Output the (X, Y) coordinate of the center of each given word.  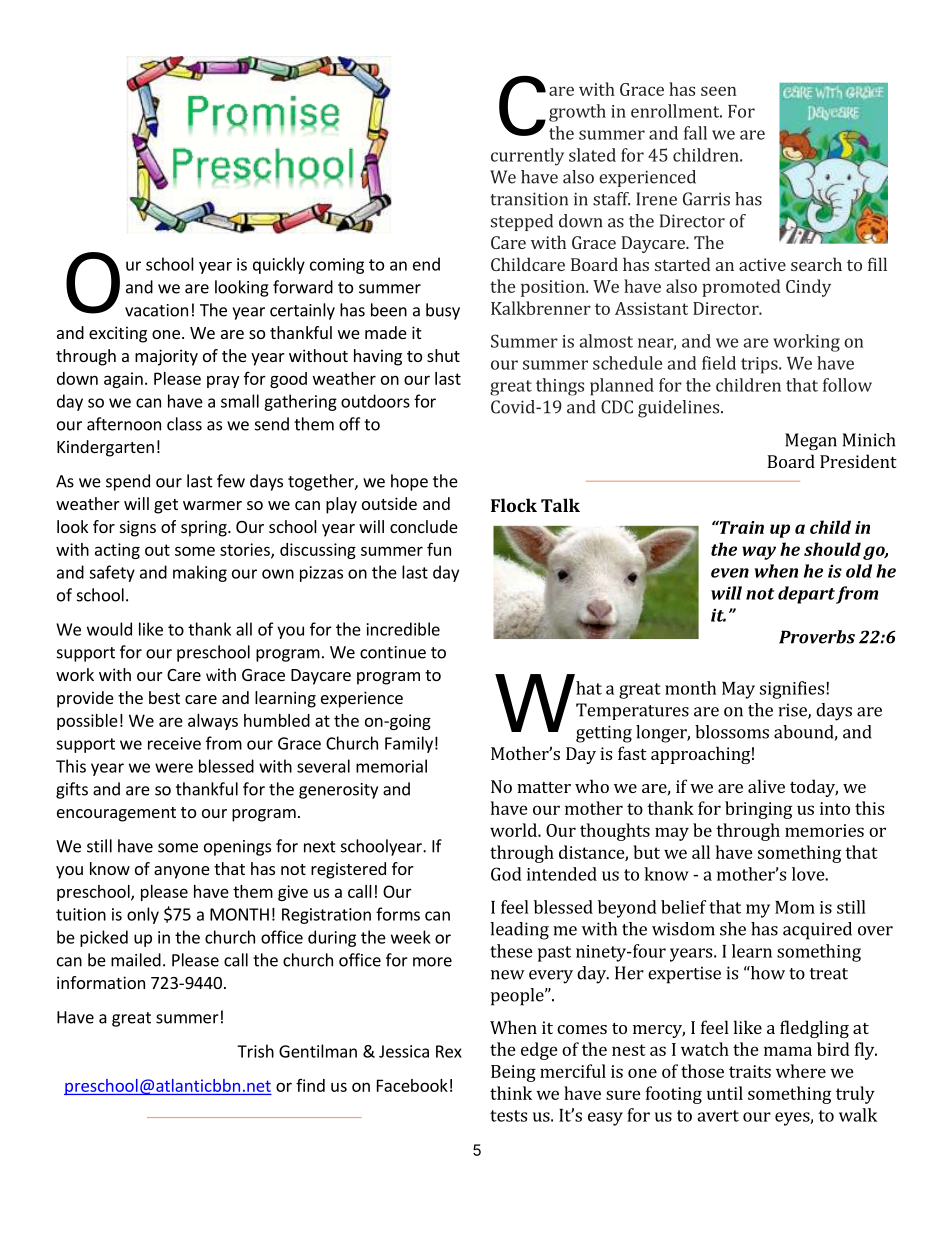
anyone (182, 872)
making (200, 573)
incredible (403, 629)
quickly (279, 265)
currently (527, 157)
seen (719, 91)
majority (166, 357)
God (506, 874)
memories (824, 830)
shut (443, 355)
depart (806, 595)
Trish (255, 1051)
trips (760, 365)
